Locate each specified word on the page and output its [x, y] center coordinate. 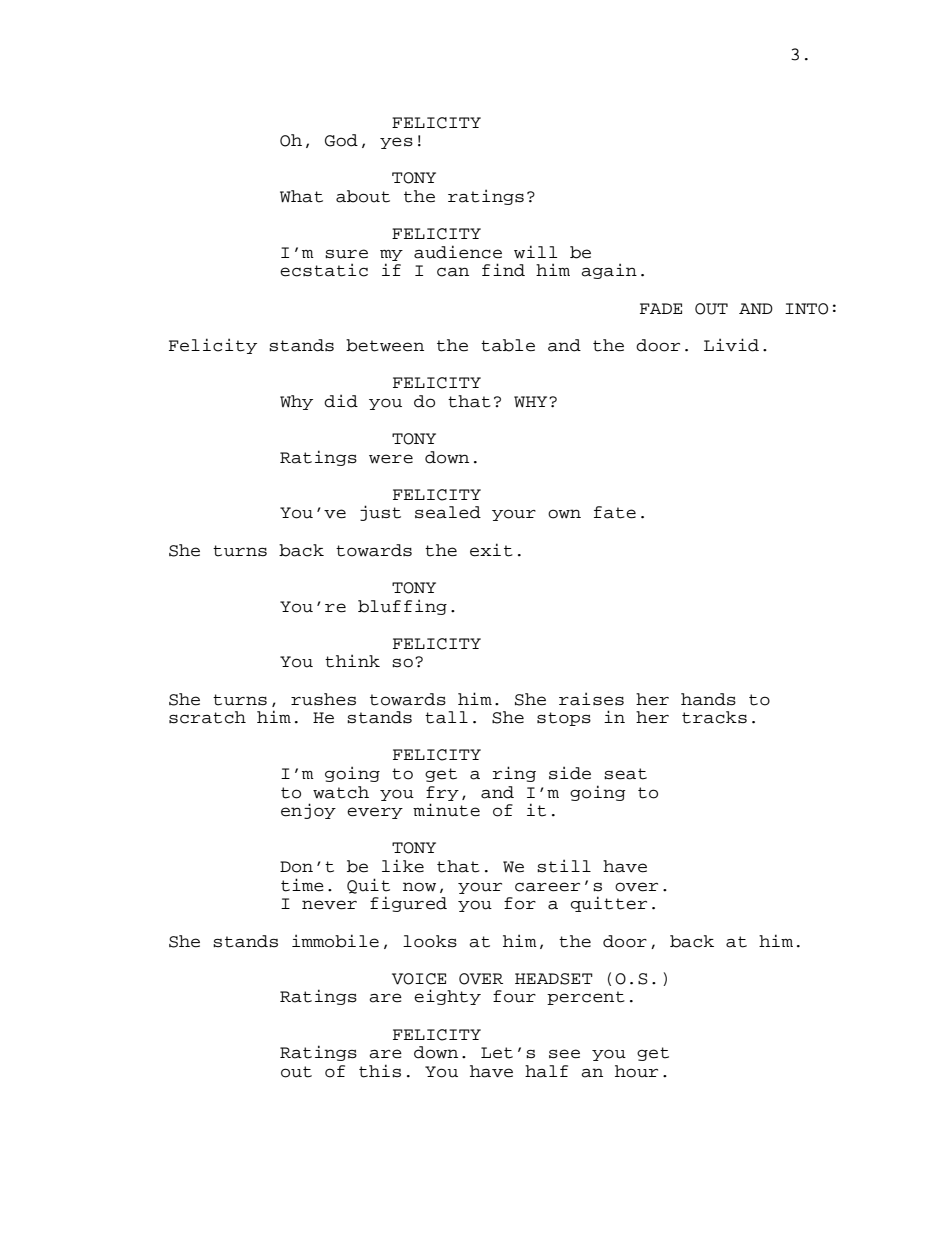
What [301, 196]
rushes [323, 699]
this [380, 1071]
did [341, 401]
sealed [448, 512]
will [535, 251]
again [609, 271]
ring [514, 774]
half [546, 1071]
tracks [714, 717]
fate [615, 512]
